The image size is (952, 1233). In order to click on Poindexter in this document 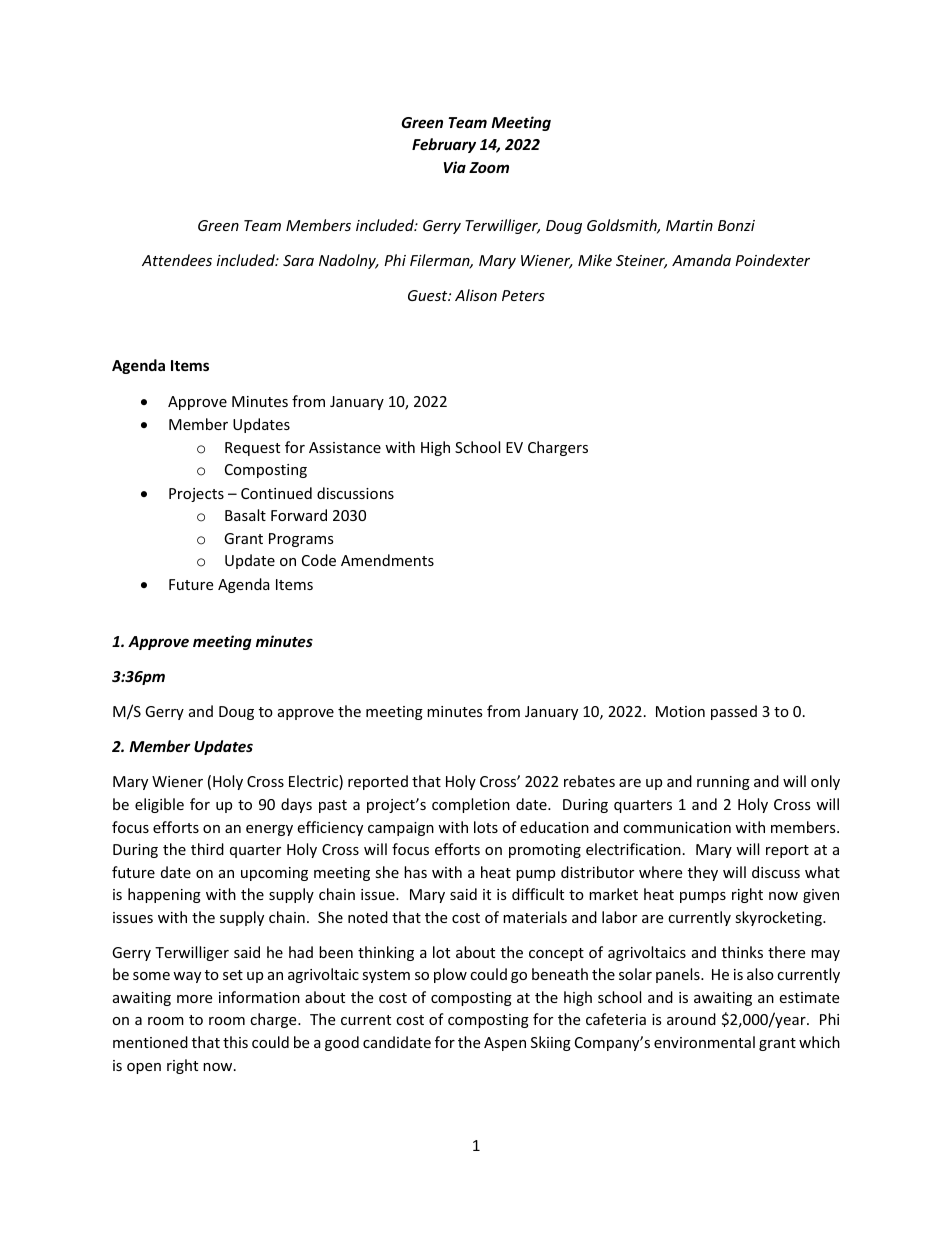, I will do `click(772, 260)`.
